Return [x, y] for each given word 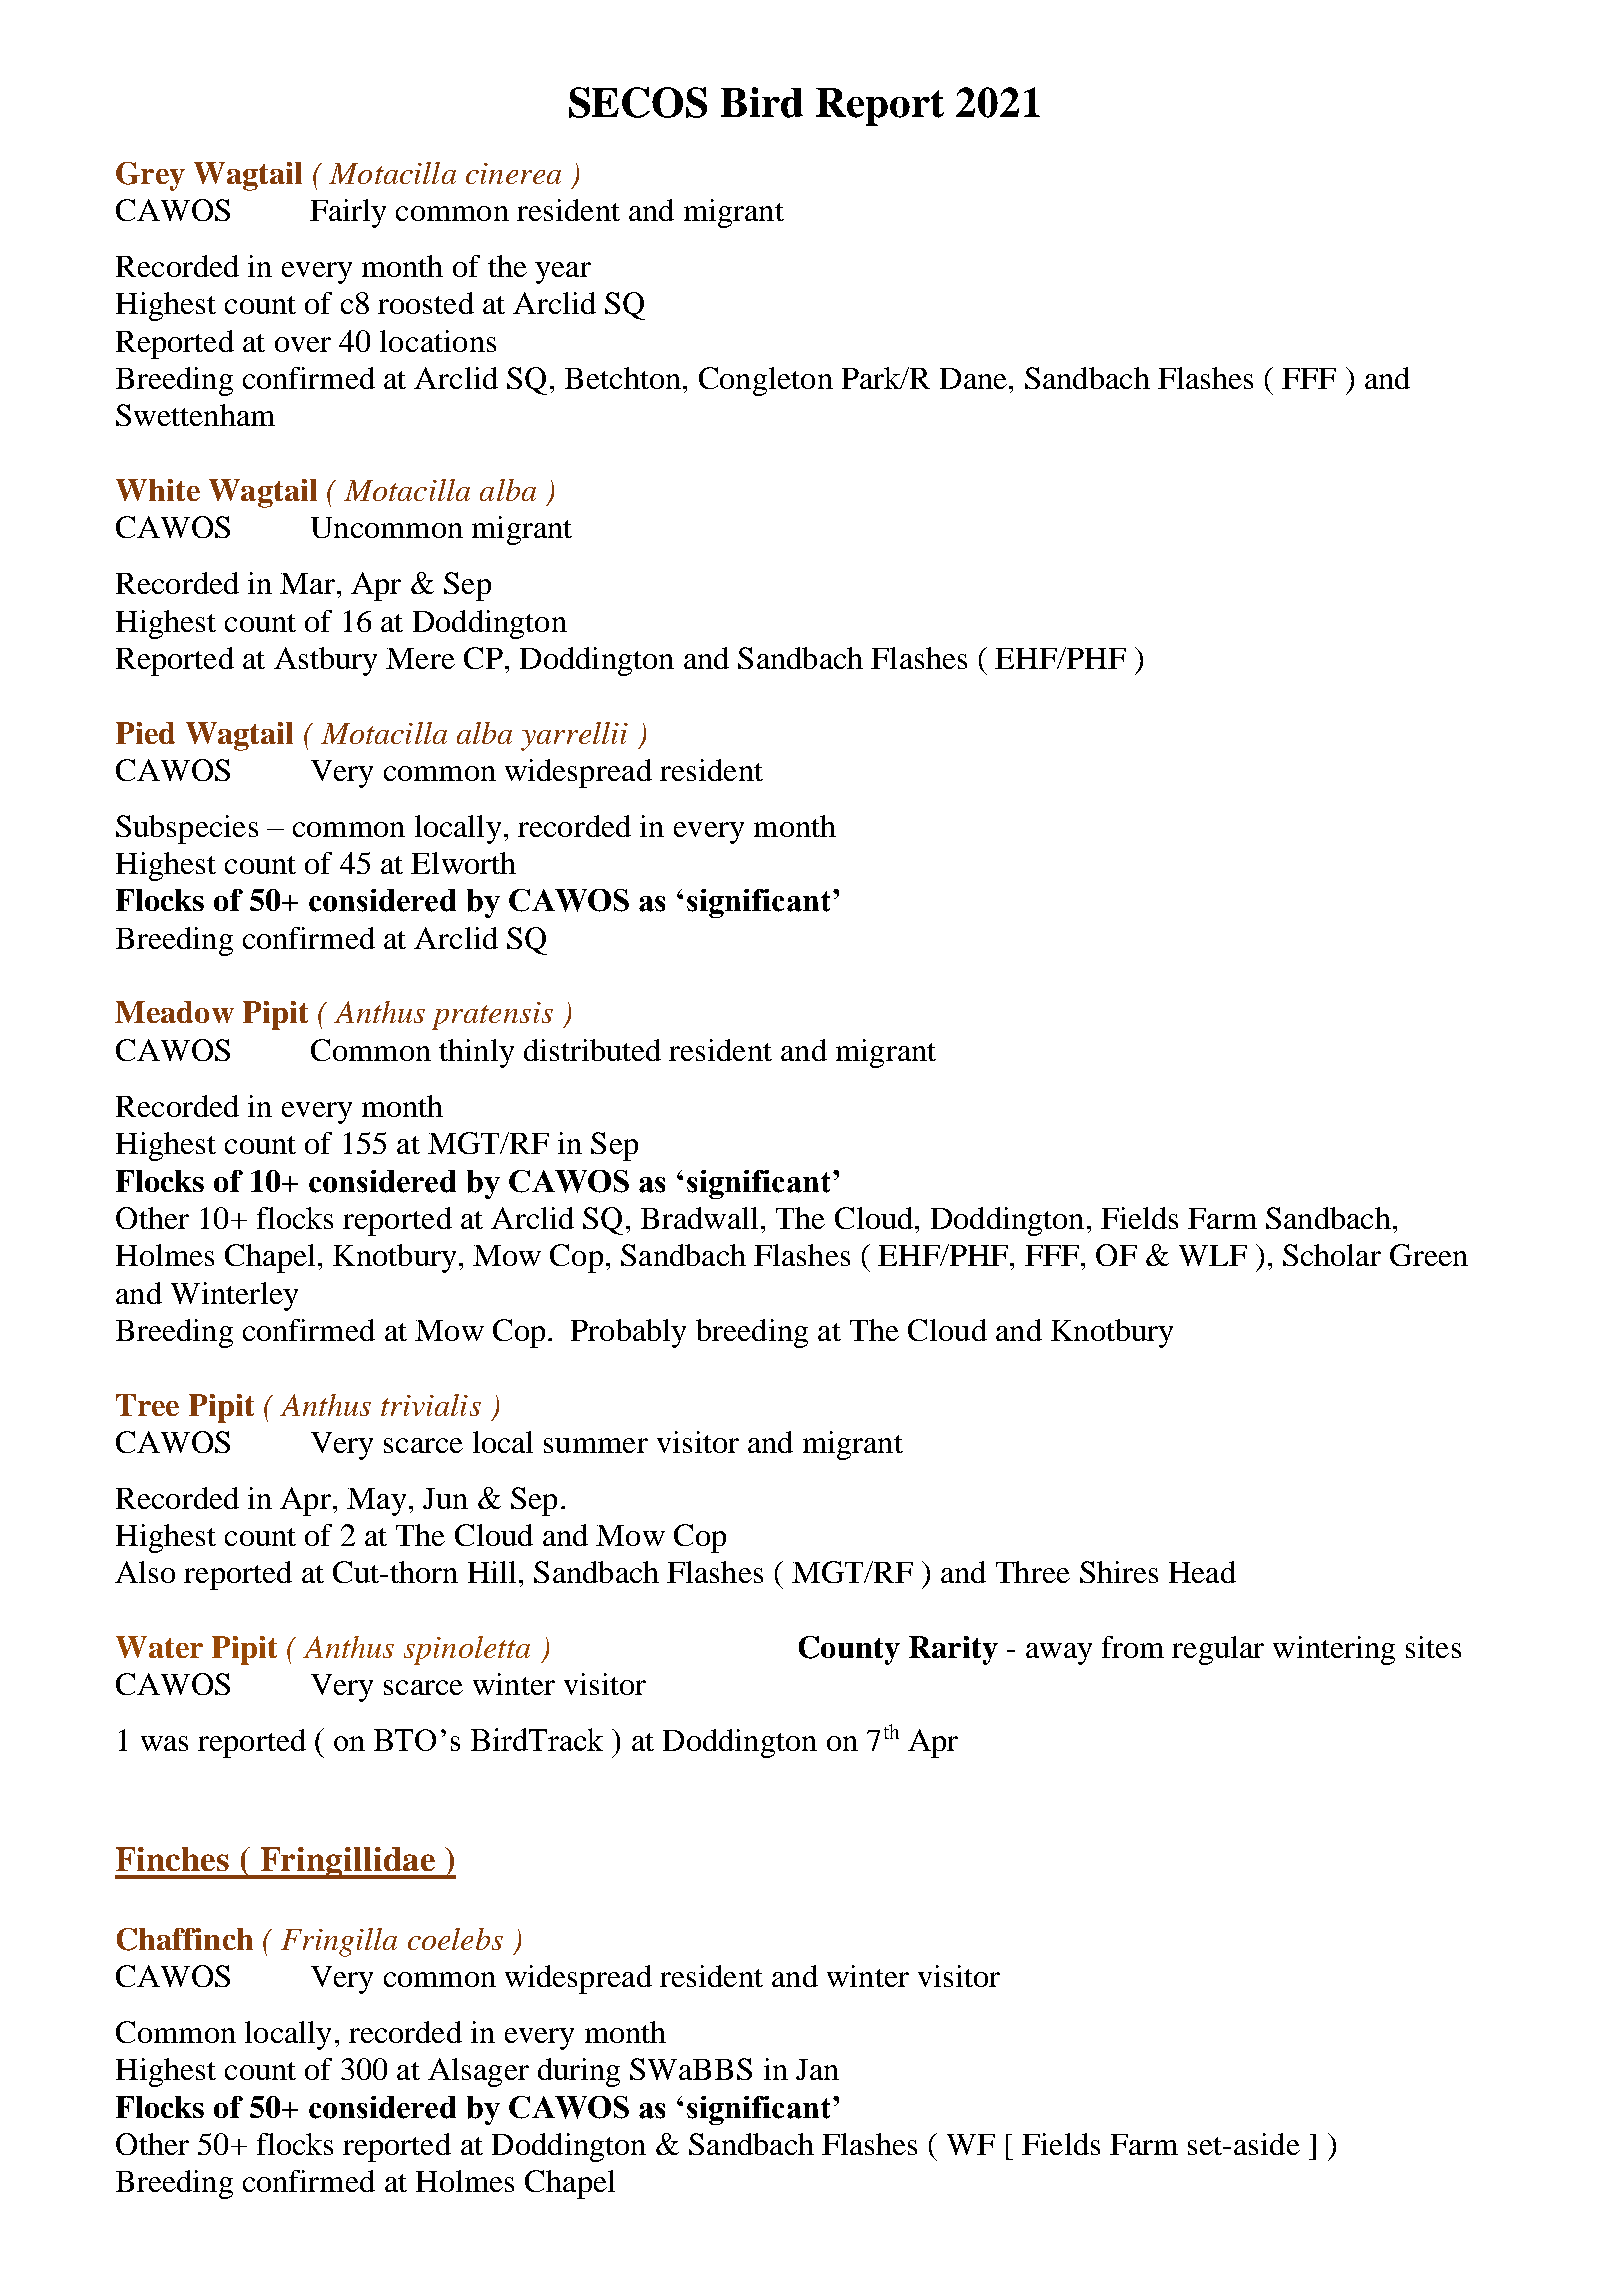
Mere [420, 658]
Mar [307, 583]
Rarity [953, 1650]
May [376, 1502]
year [563, 273]
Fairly [348, 213]
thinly [476, 1053]
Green [1429, 1255]
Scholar [1332, 1255]
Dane [973, 378]
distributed [592, 1050]
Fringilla [339, 1942]
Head [1202, 1572]
